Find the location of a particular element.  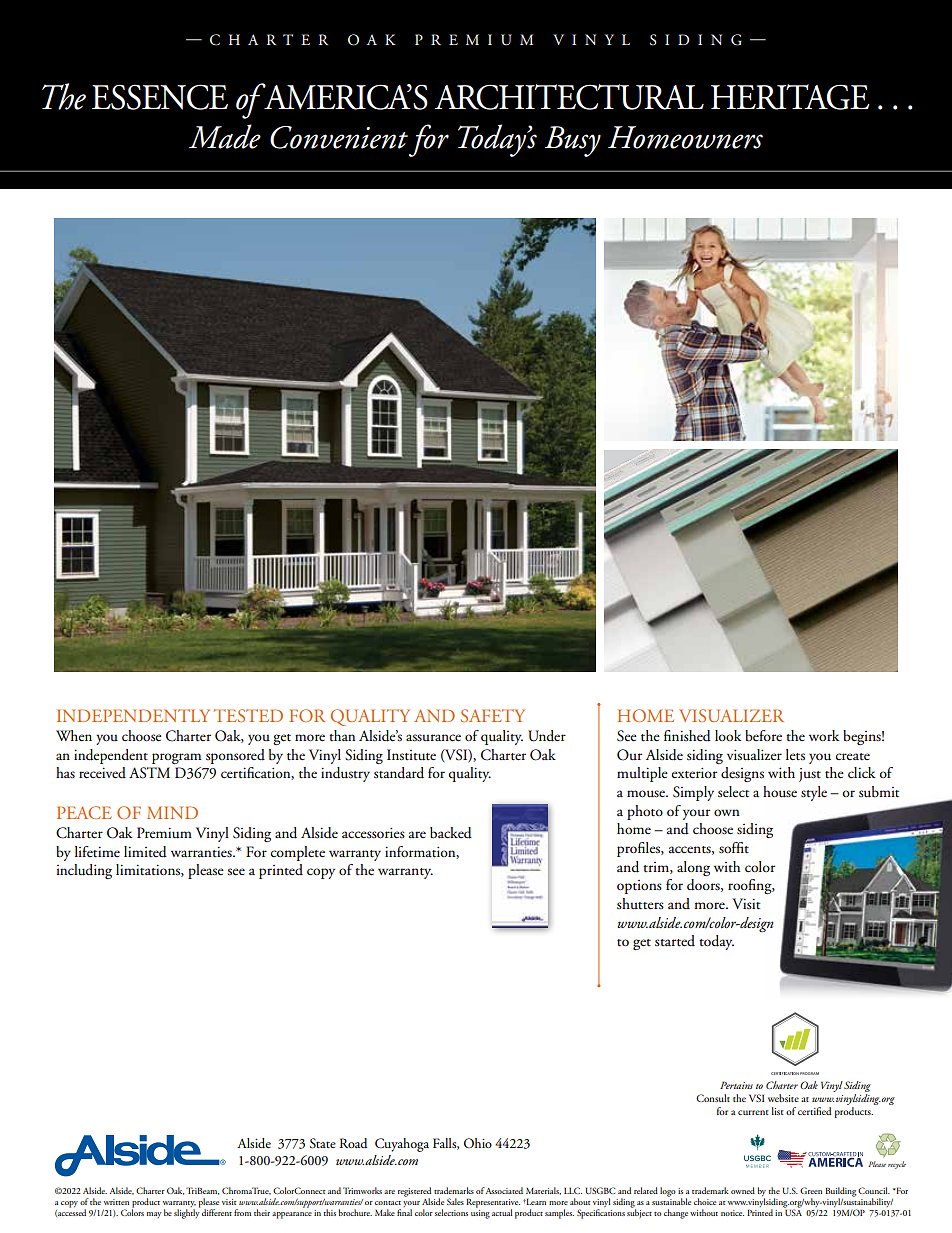

Green is located at coordinates (811, 1190).
